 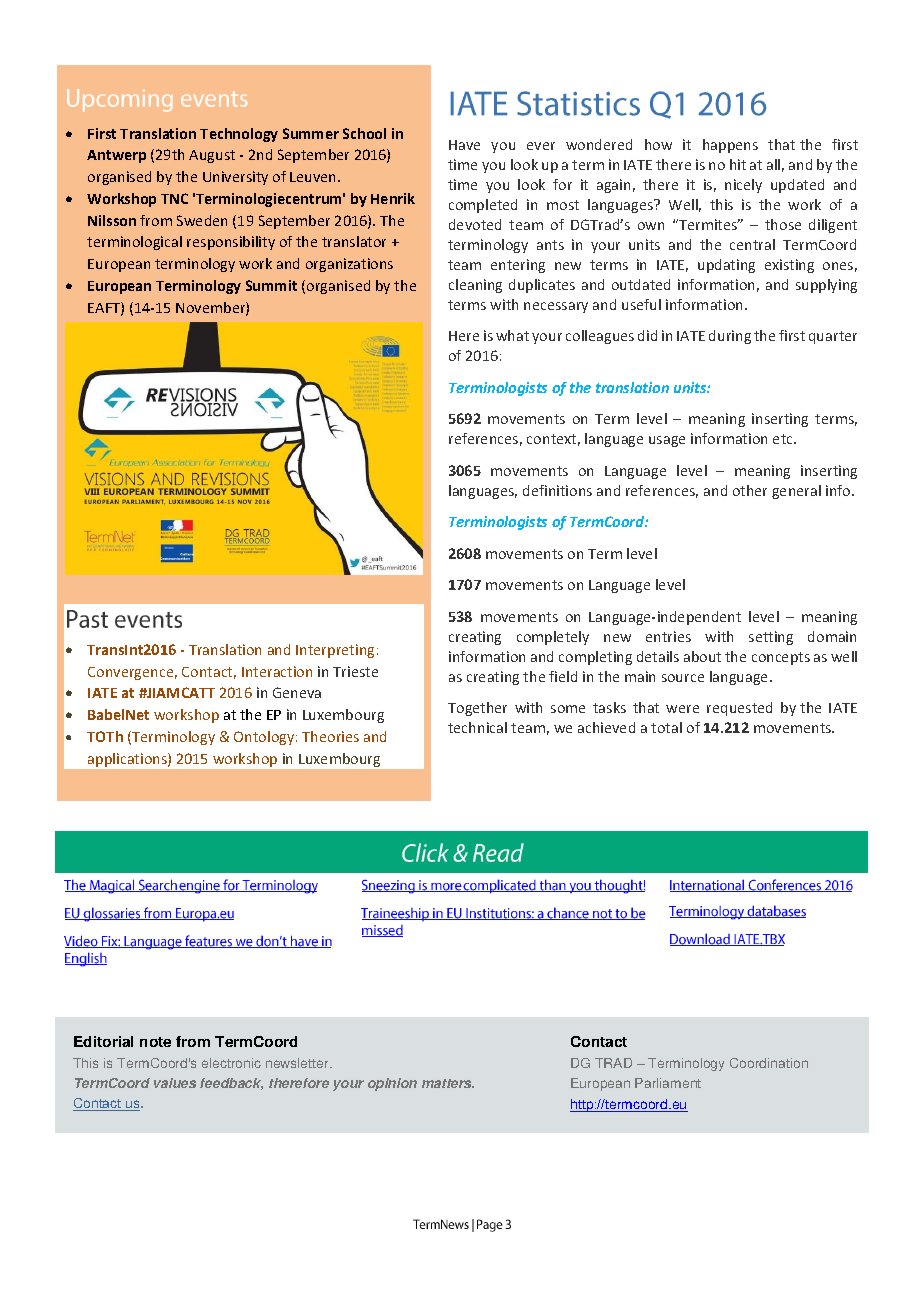 What do you see at coordinates (271, 285) in the screenshot?
I see `Summit` at bounding box center [271, 285].
